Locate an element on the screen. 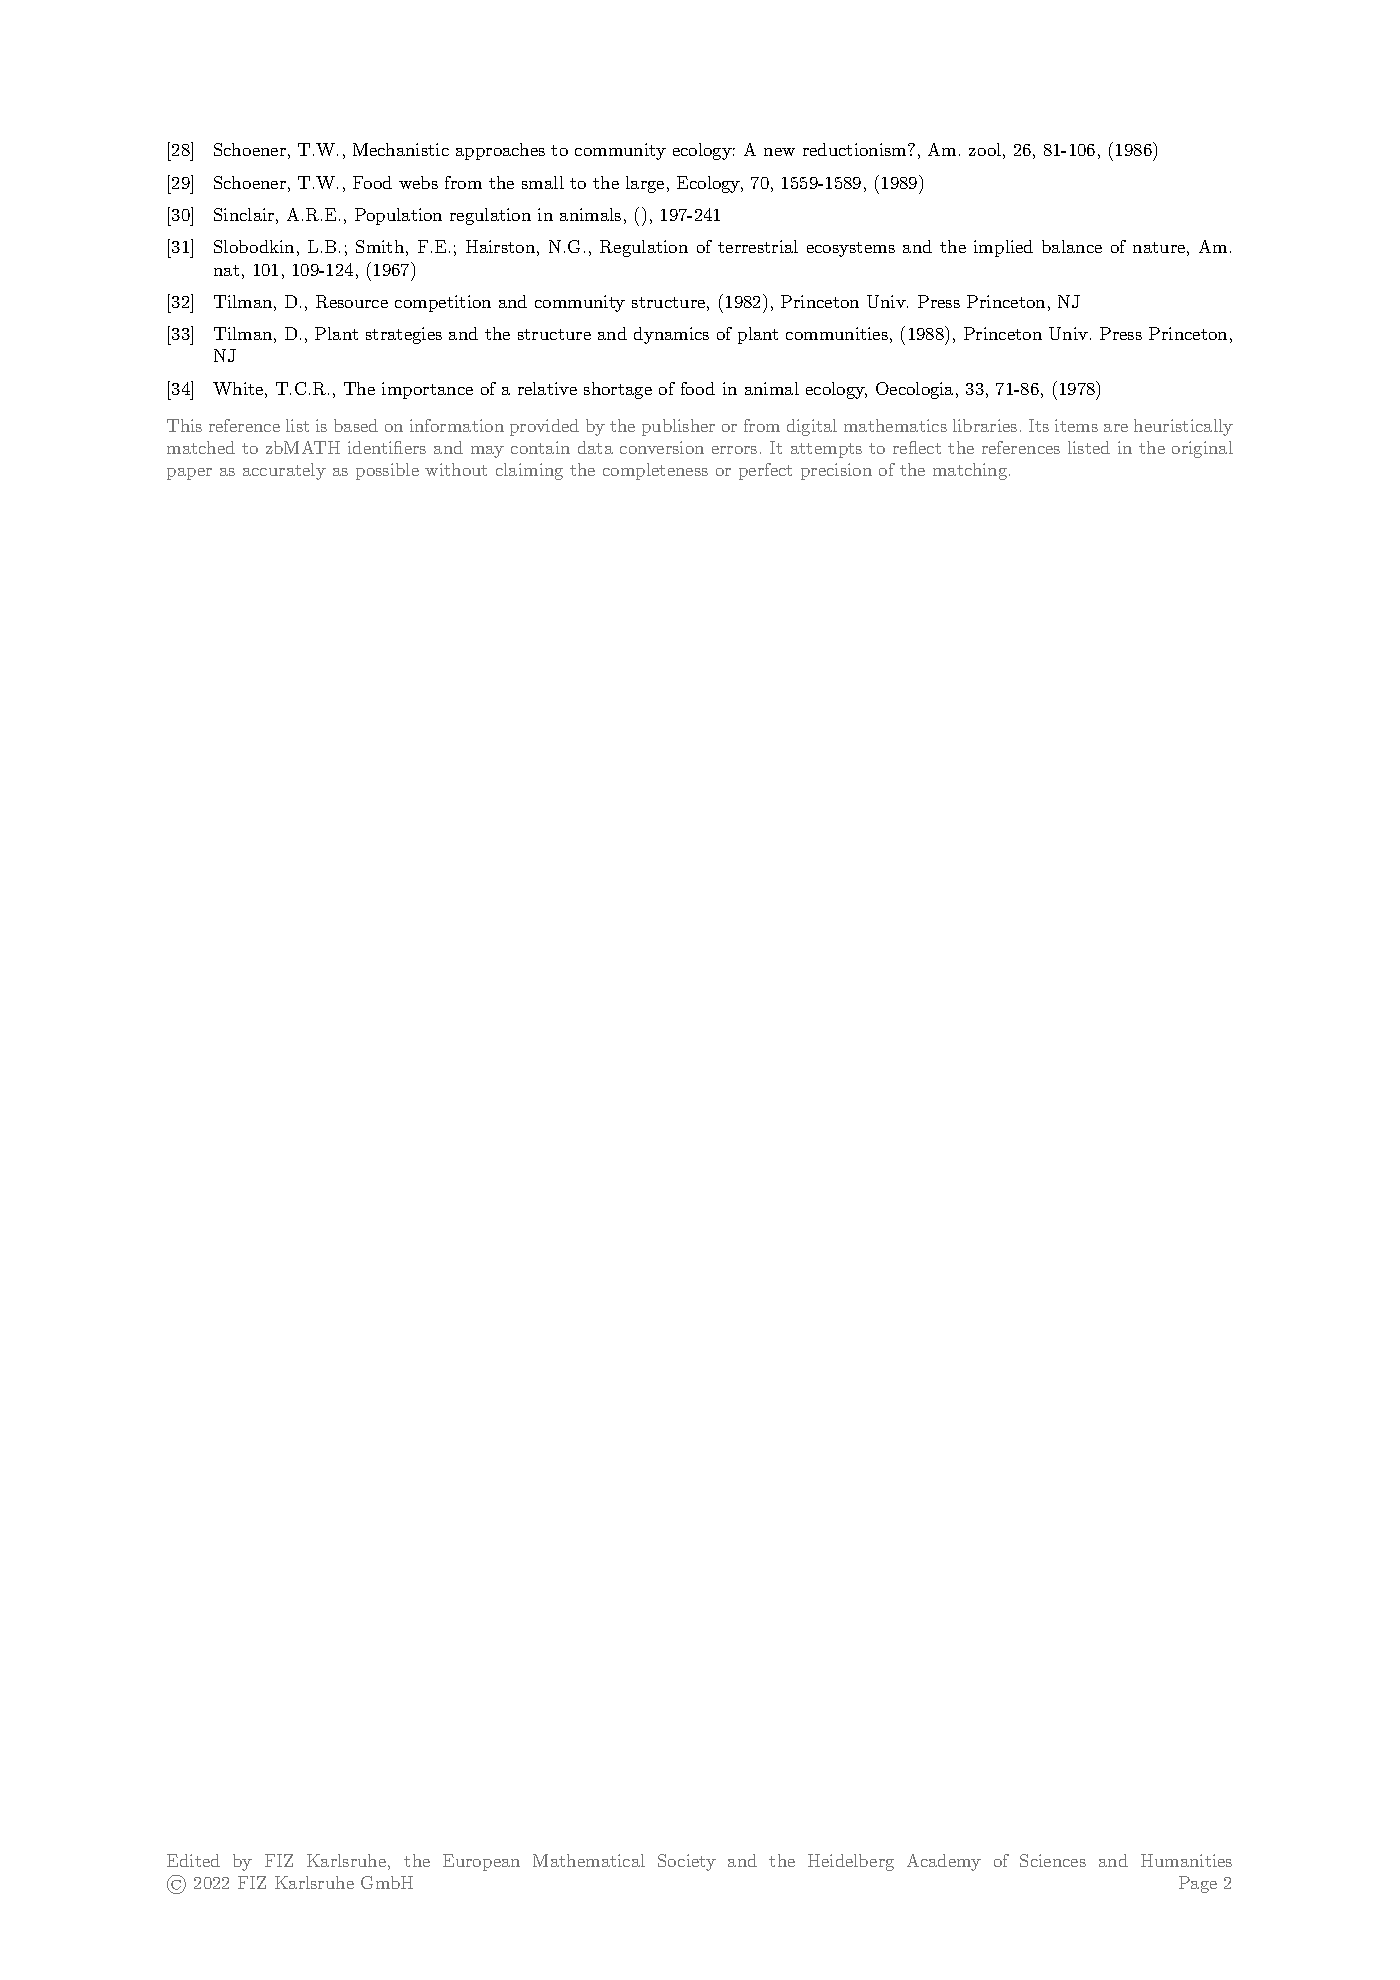  completeness is located at coordinates (655, 471).
